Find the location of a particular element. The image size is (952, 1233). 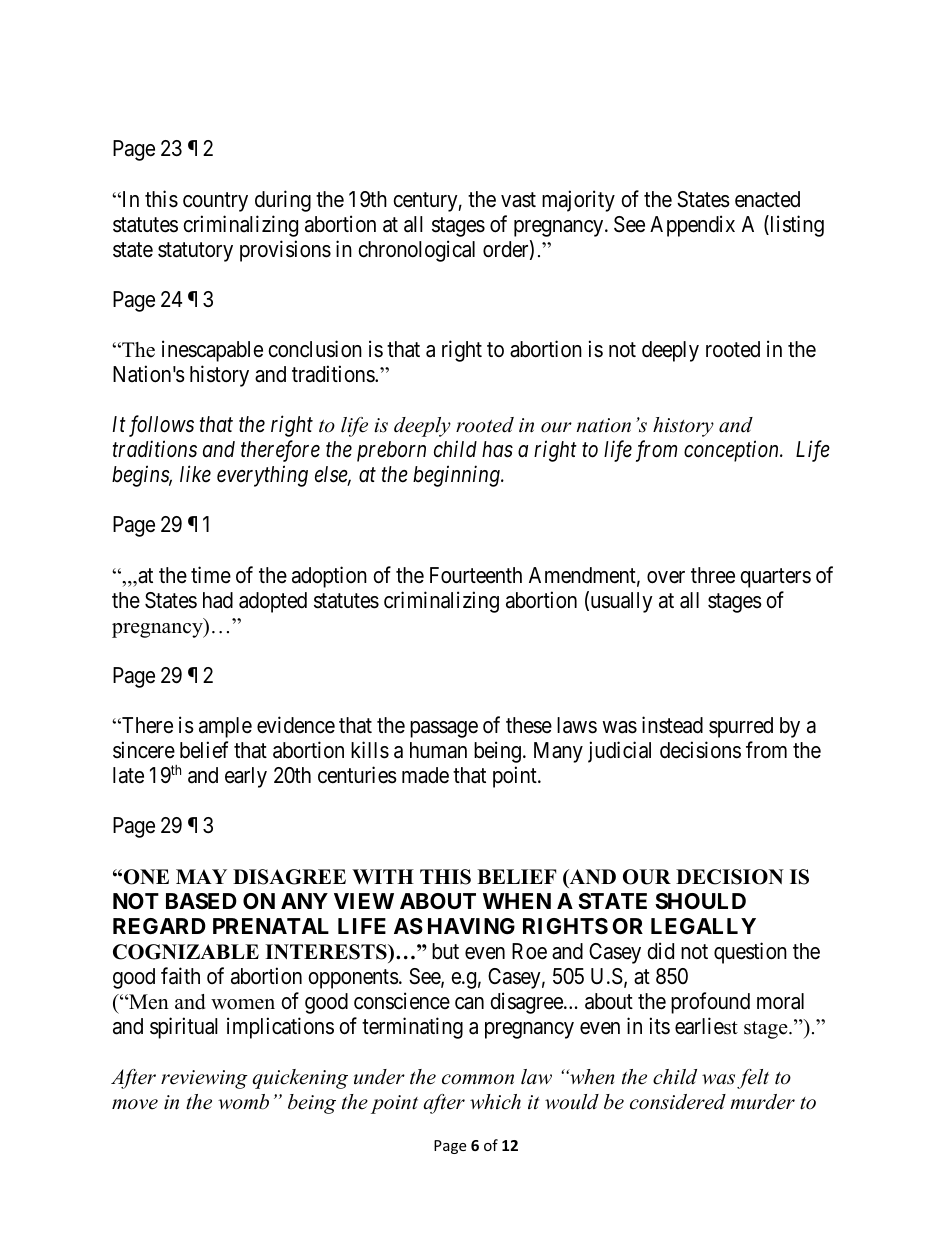

womb is located at coordinates (243, 1102).
